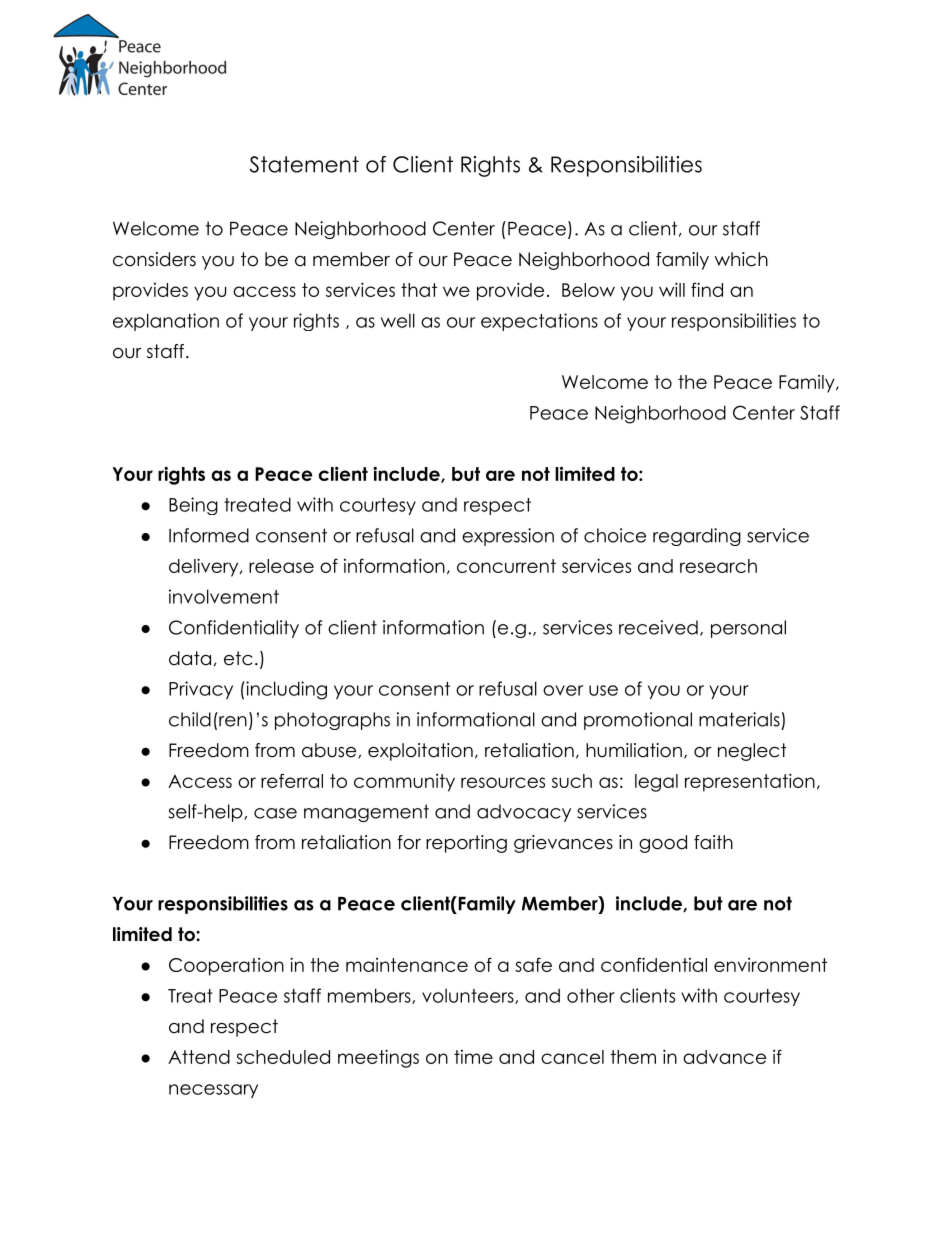 This image has width=952, height=1233. What do you see at coordinates (473, 1057) in the image?
I see `time` at bounding box center [473, 1057].
